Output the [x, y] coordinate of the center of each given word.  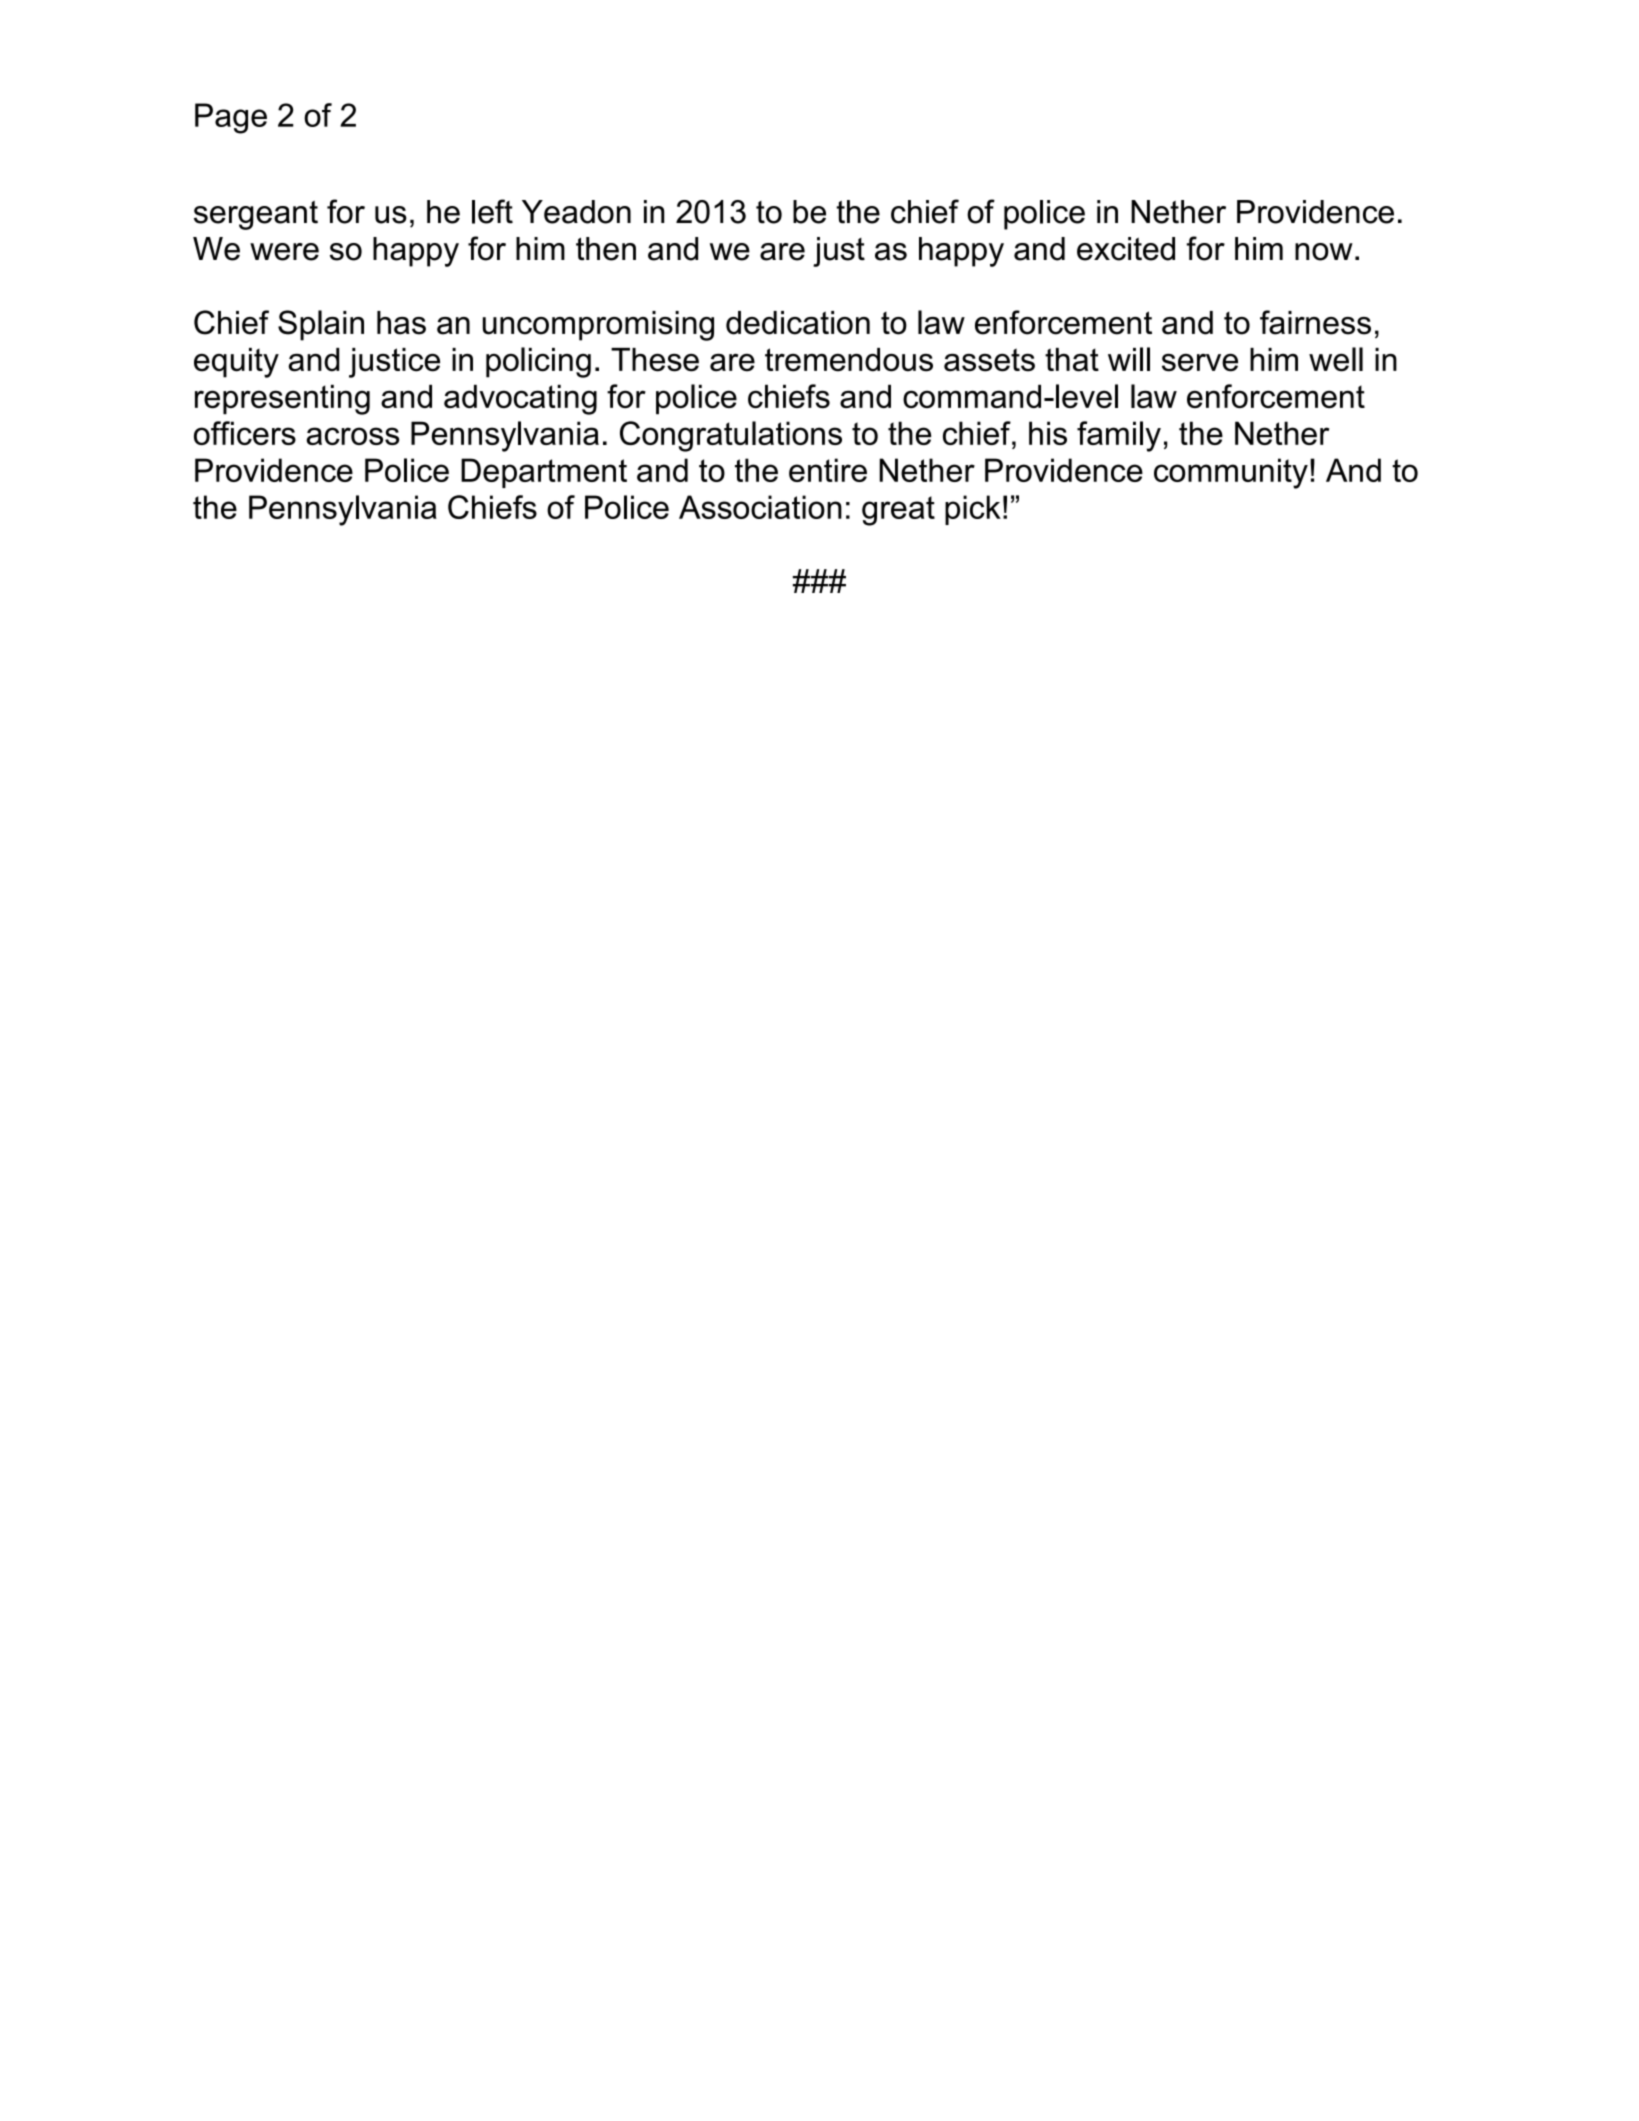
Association [760, 507]
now [1324, 252]
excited [1126, 249]
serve [1200, 363]
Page [231, 118]
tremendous [849, 360]
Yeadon [576, 212]
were [284, 252]
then [606, 249]
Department [544, 473]
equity [236, 363]
